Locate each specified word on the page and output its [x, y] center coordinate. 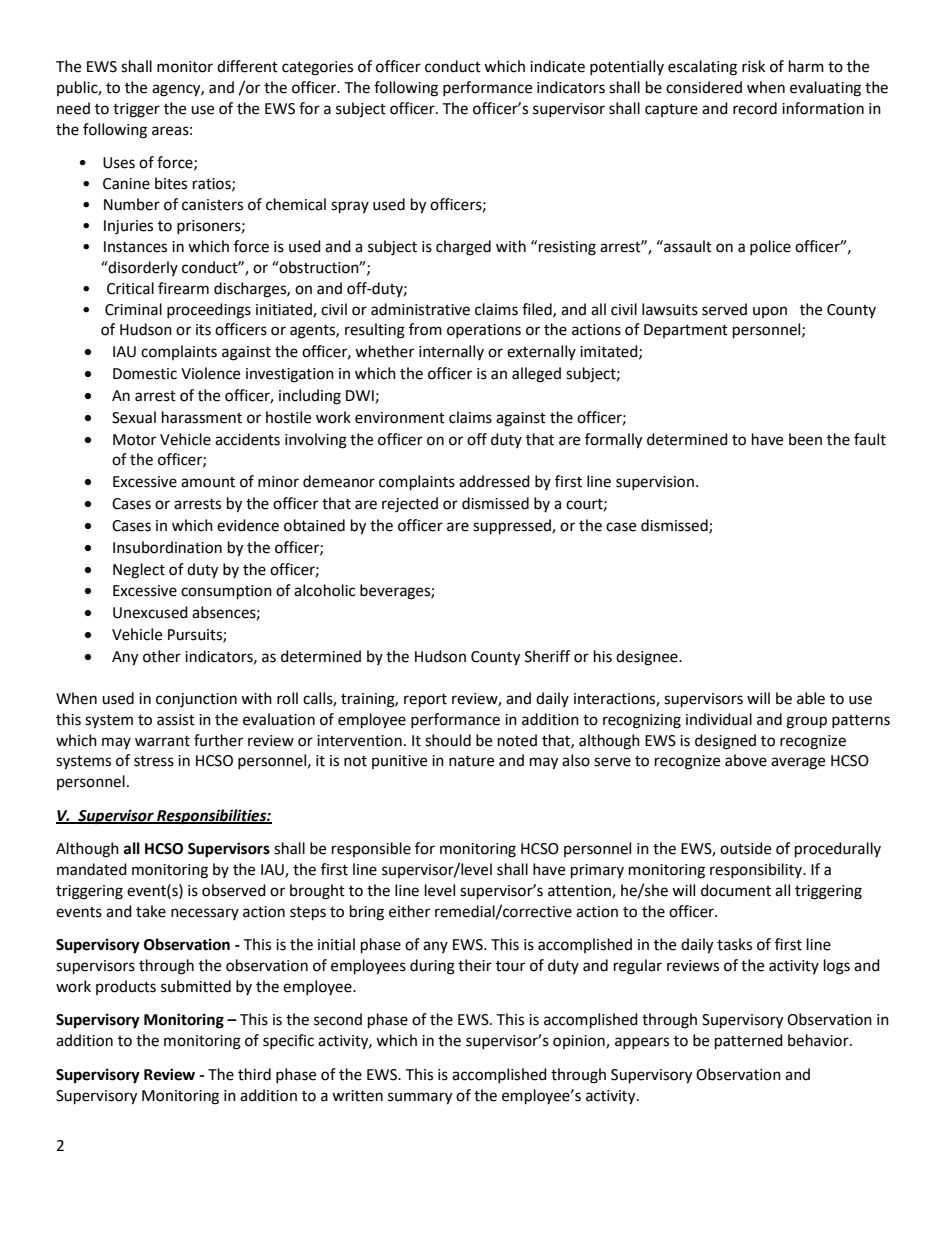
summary [420, 1098]
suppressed [513, 527]
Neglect [139, 571]
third [254, 1074]
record [755, 108]
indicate [557, 66]
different [247, 66]
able [811, 698]
